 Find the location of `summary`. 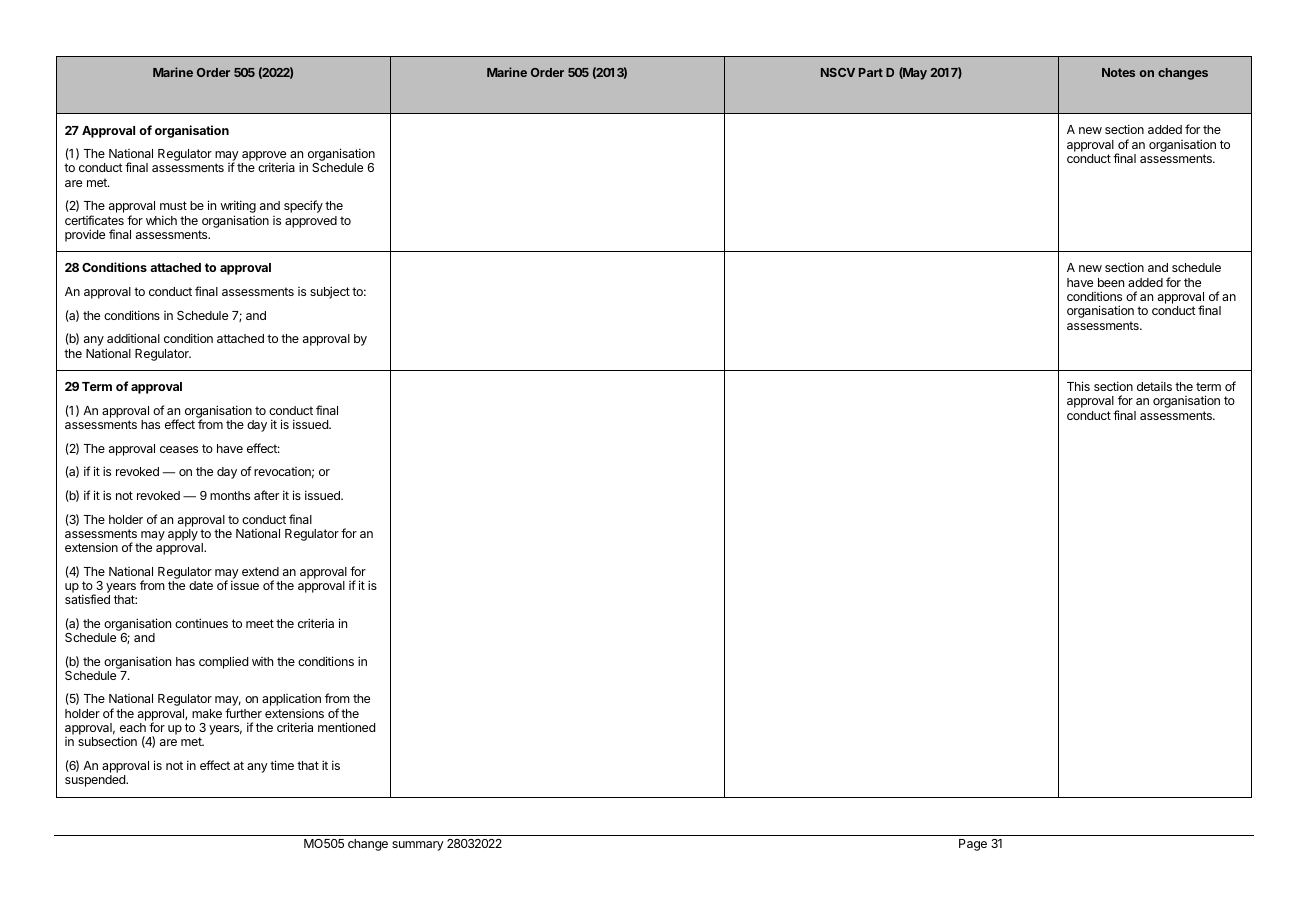

summary is located at coordinates (418, 846).
